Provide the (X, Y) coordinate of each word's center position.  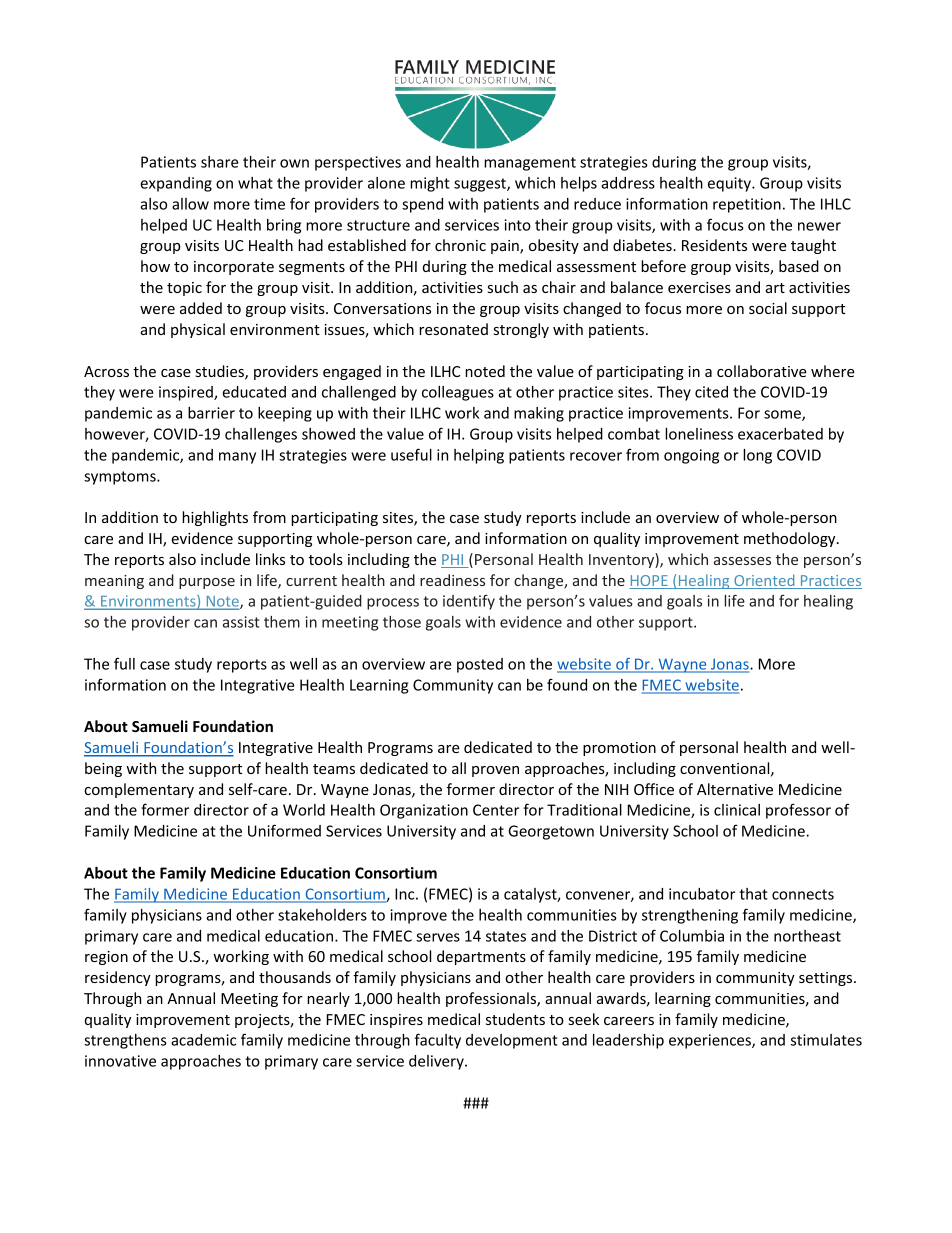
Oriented (764, 581)
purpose (207, 583)
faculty (438, 1041)
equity (730, 184)
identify (469, 602)
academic (203, 1040)
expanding (176, 184)
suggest (481, 185)
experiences (711, 1041)
